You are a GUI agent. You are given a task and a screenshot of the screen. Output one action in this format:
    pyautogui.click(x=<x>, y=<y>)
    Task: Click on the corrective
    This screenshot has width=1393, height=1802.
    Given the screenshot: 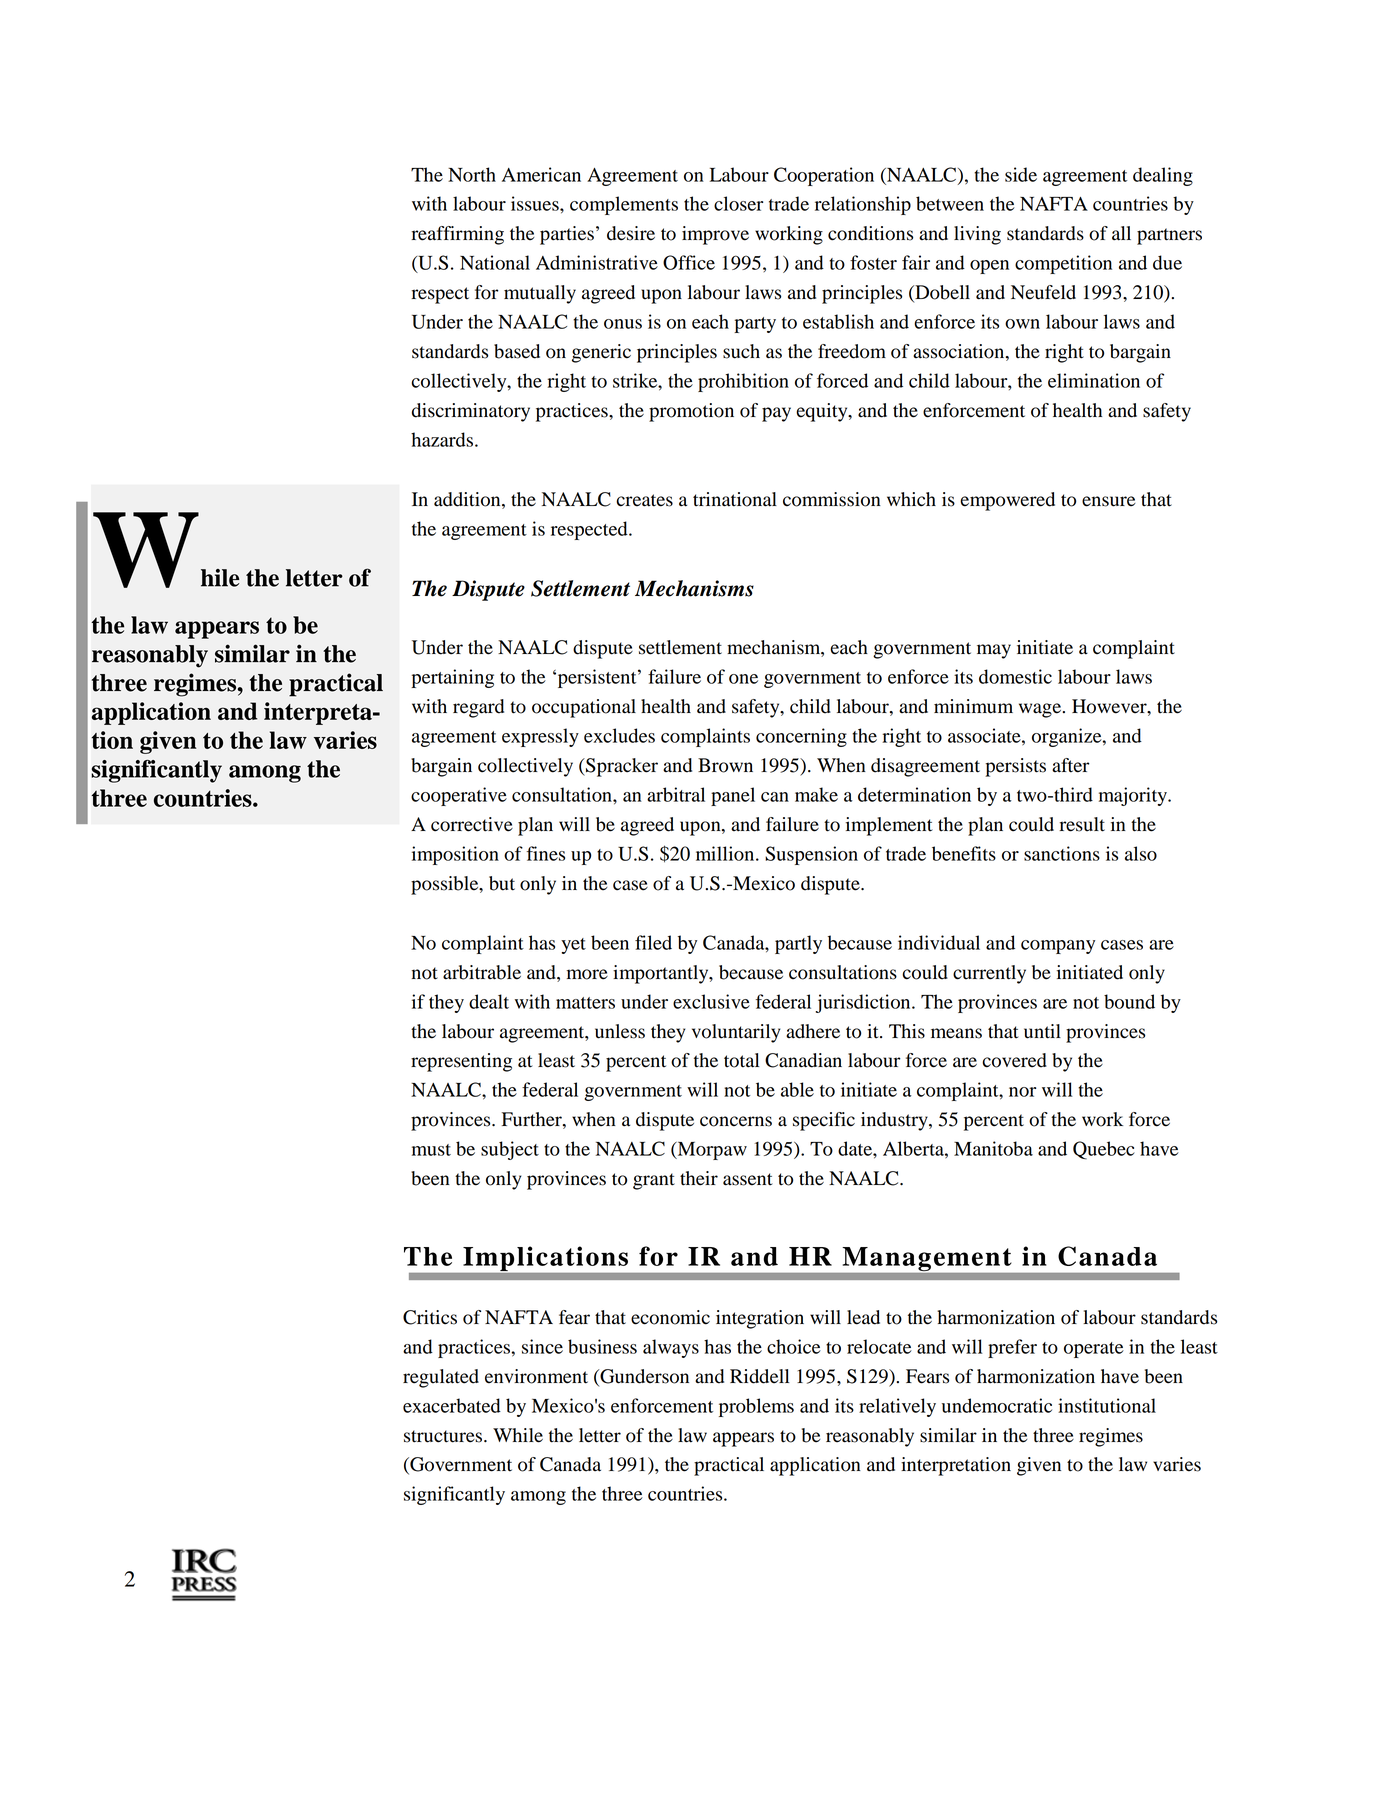 What is the action you would take?
    pyautogui.click(x=472, y=824)
